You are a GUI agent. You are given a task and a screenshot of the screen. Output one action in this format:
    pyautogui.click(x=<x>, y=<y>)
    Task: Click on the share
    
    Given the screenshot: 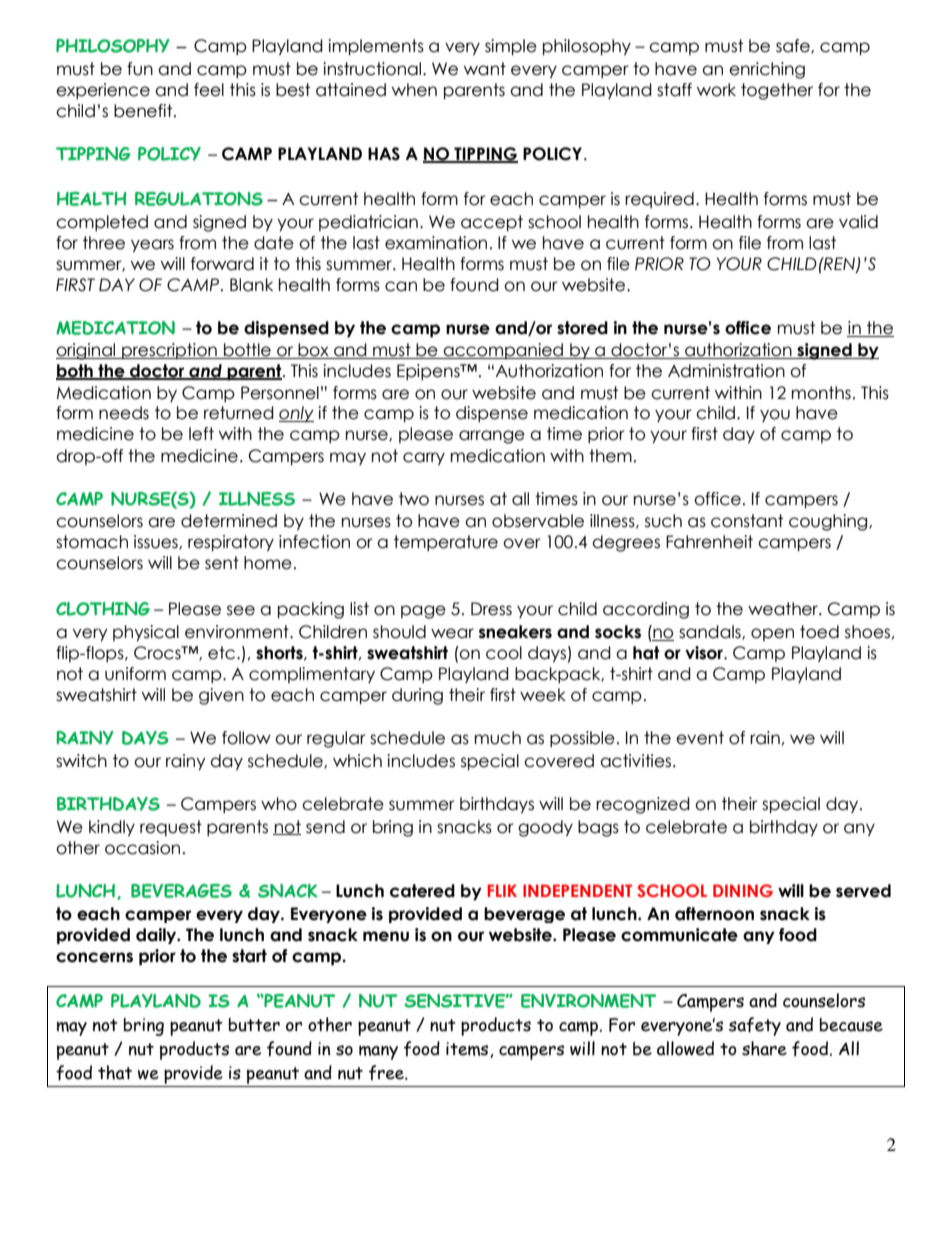 What is the action you would take?
    pyautogui.click(x=764, y=1048)
